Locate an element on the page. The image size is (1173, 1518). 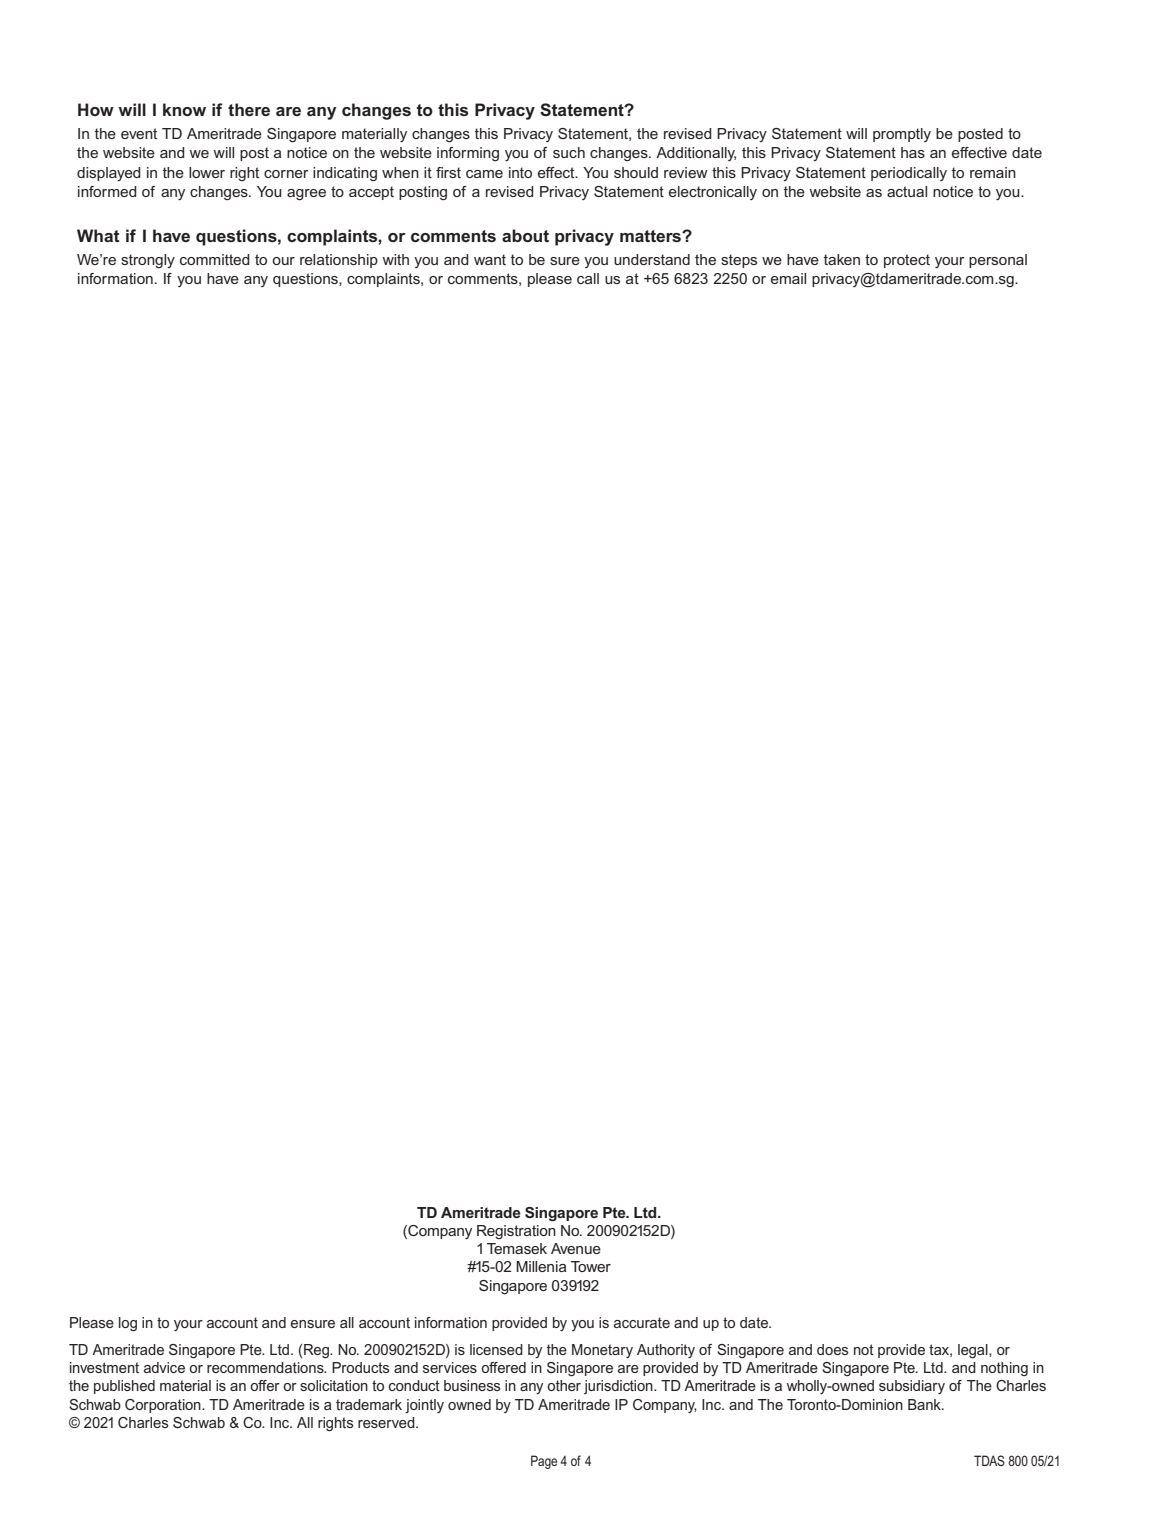
such is located at coordinates (569, 152).
